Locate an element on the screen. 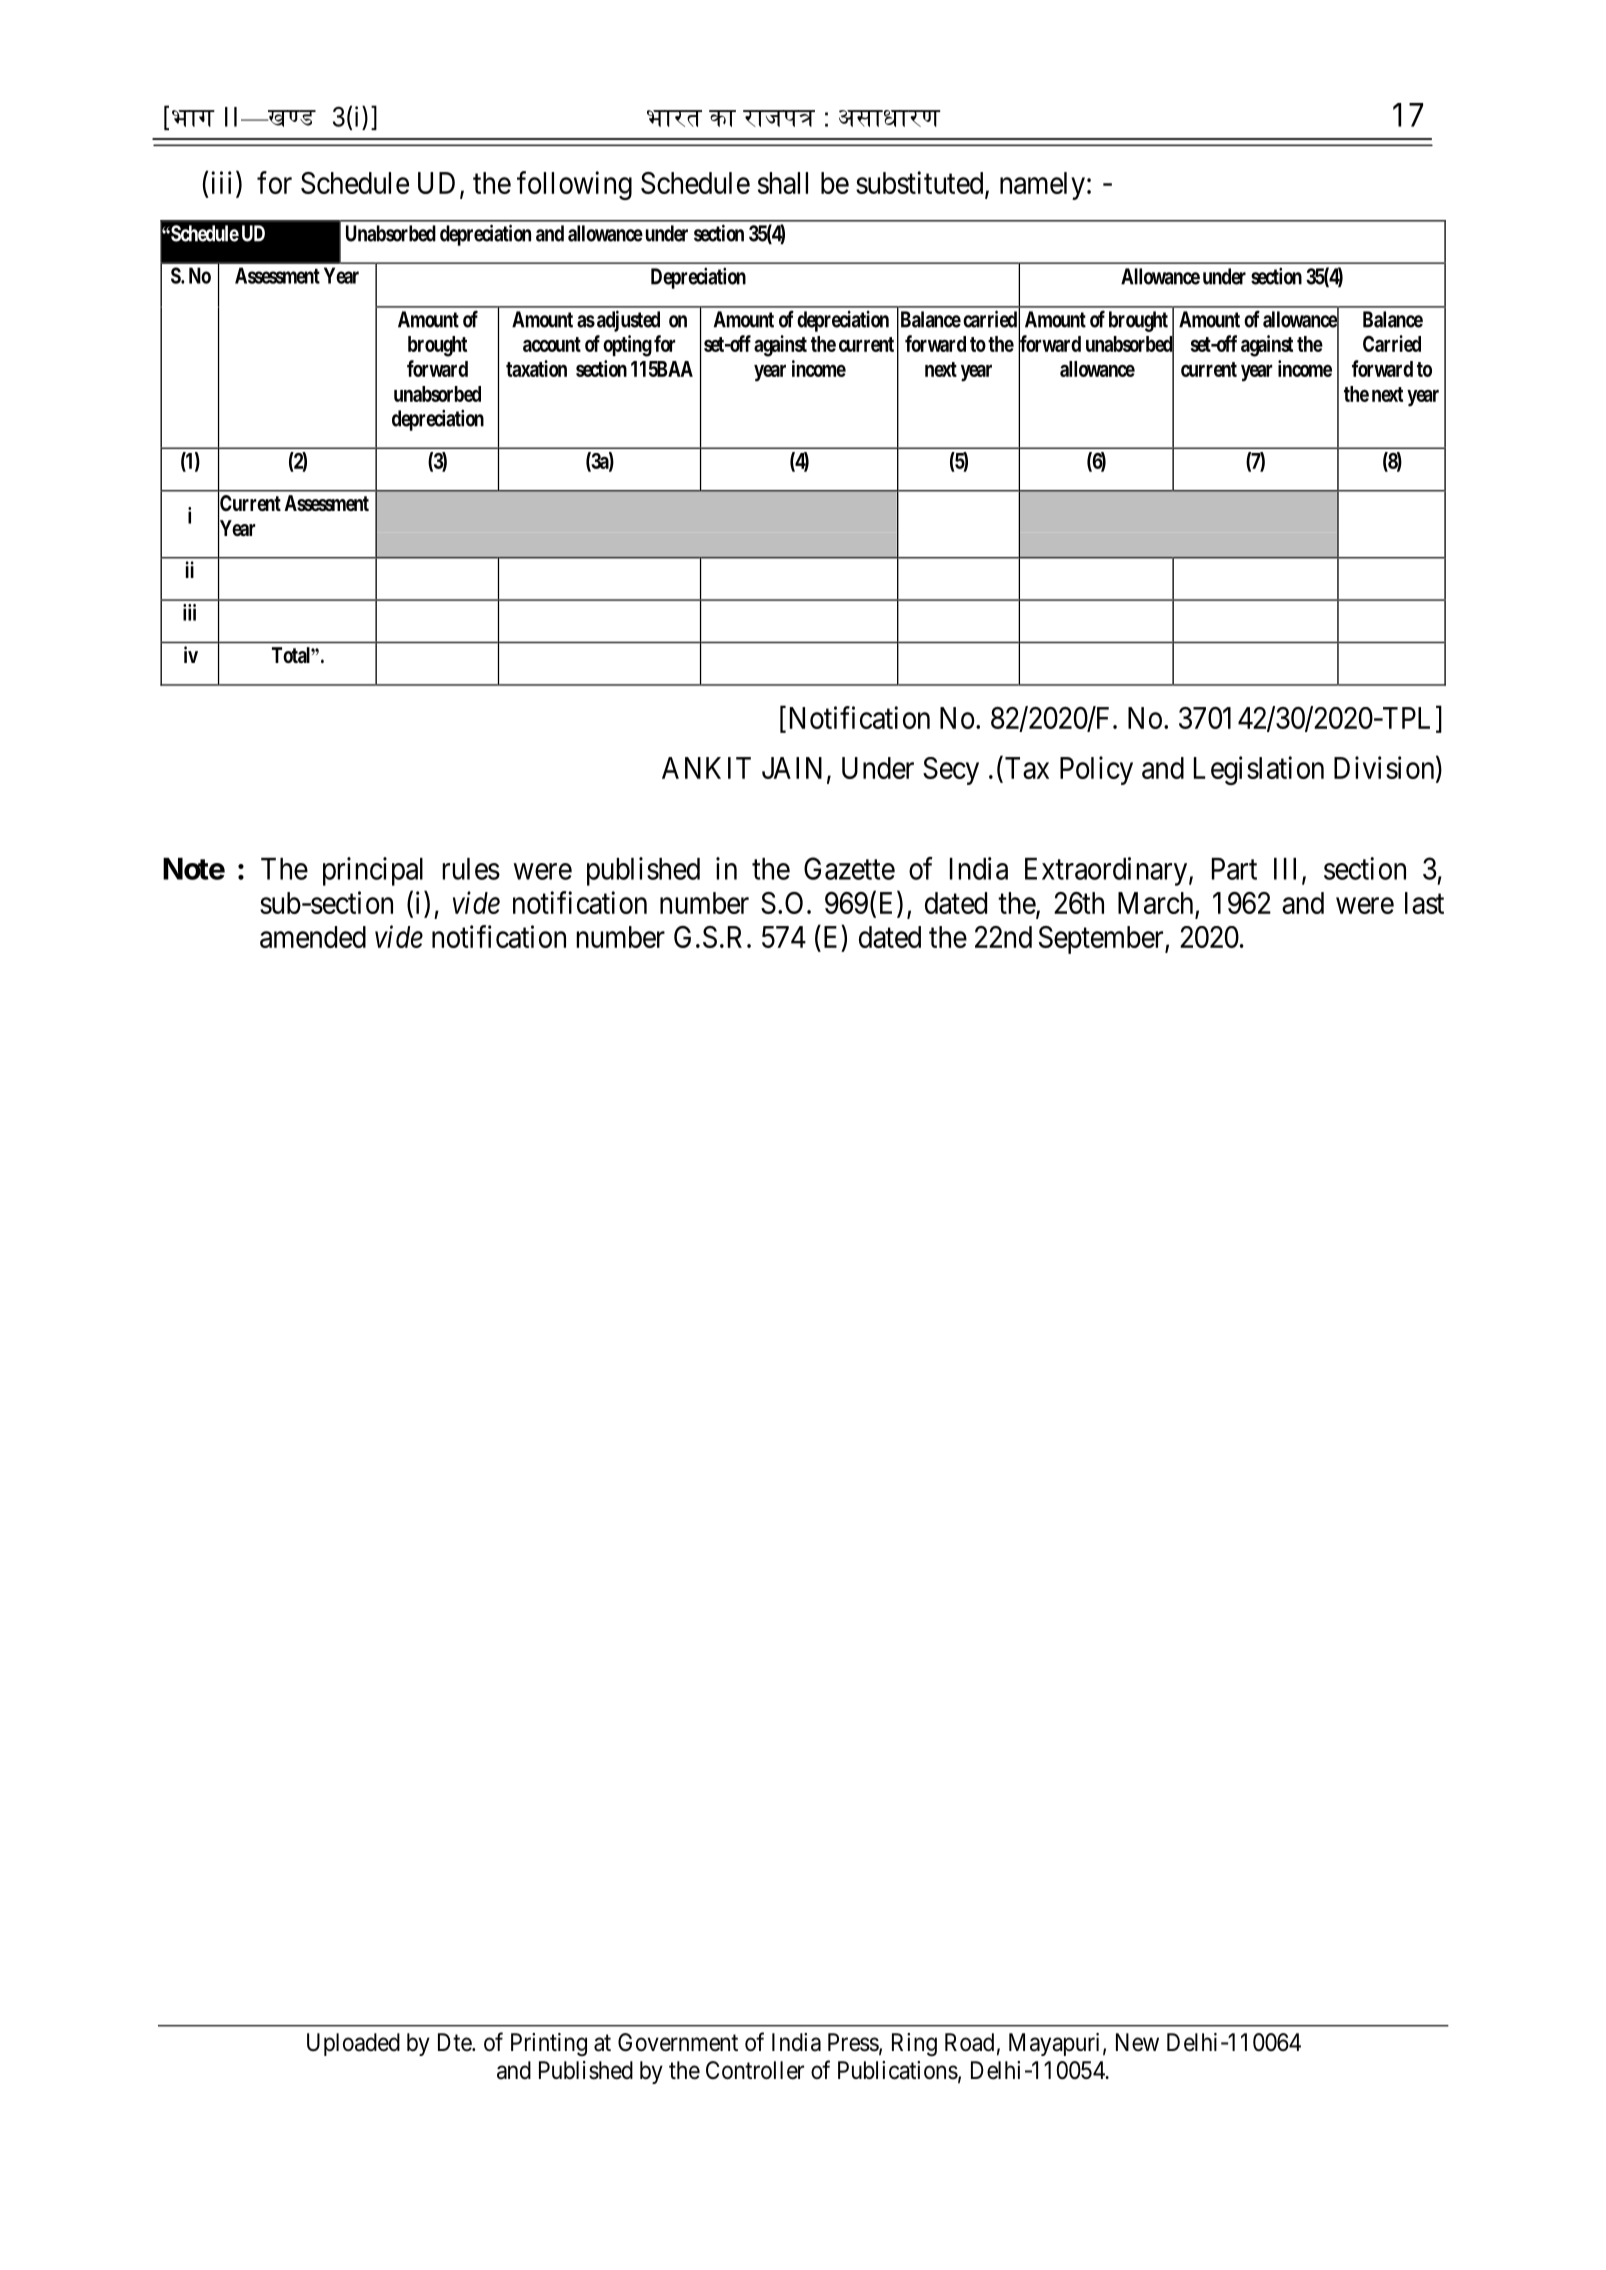  taxation is located at coordinates (536, 368).
